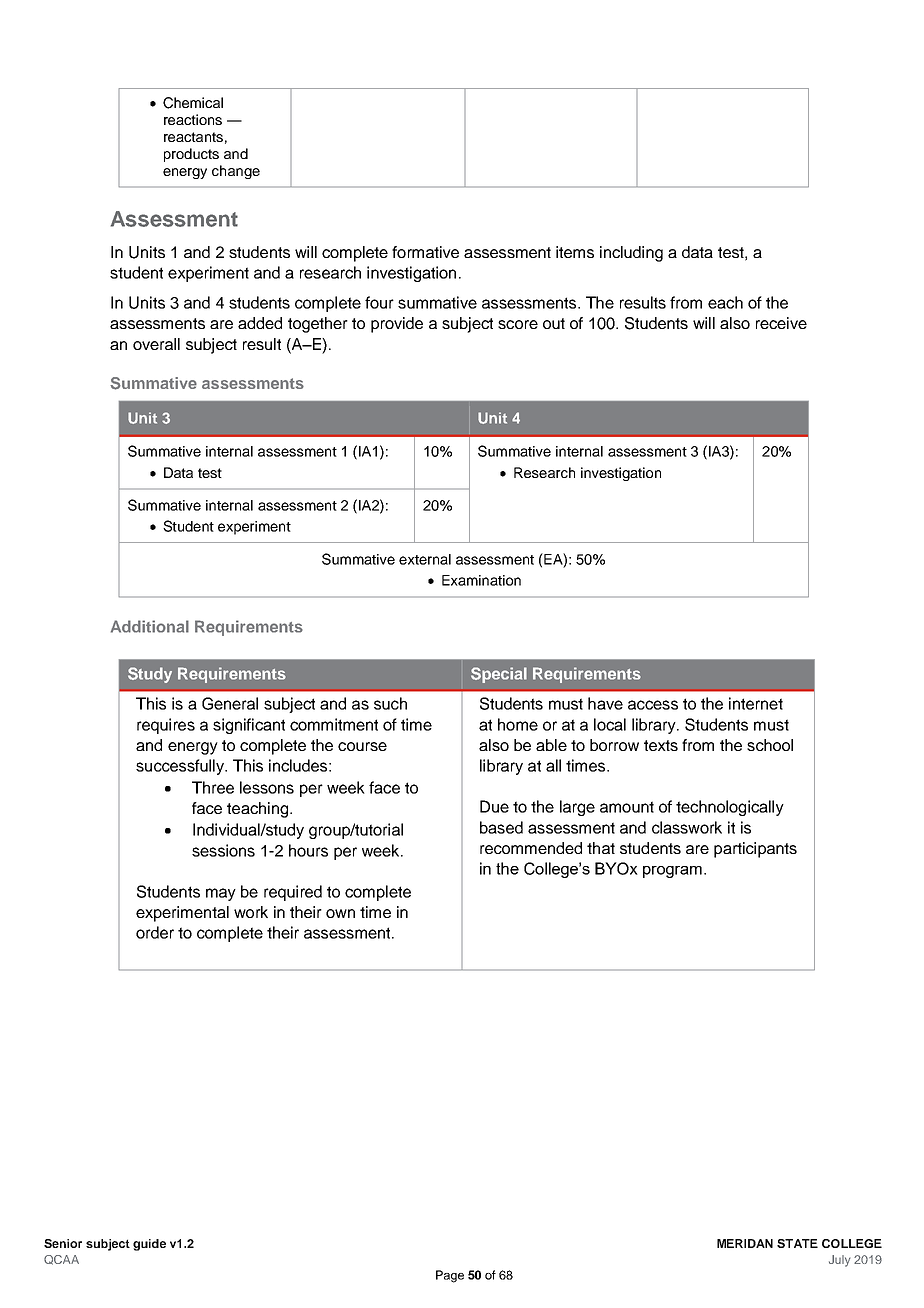  What do you see at coordinates (425, 252) in the screenshot?
I see `formative` at bounding box center [425, 252].
